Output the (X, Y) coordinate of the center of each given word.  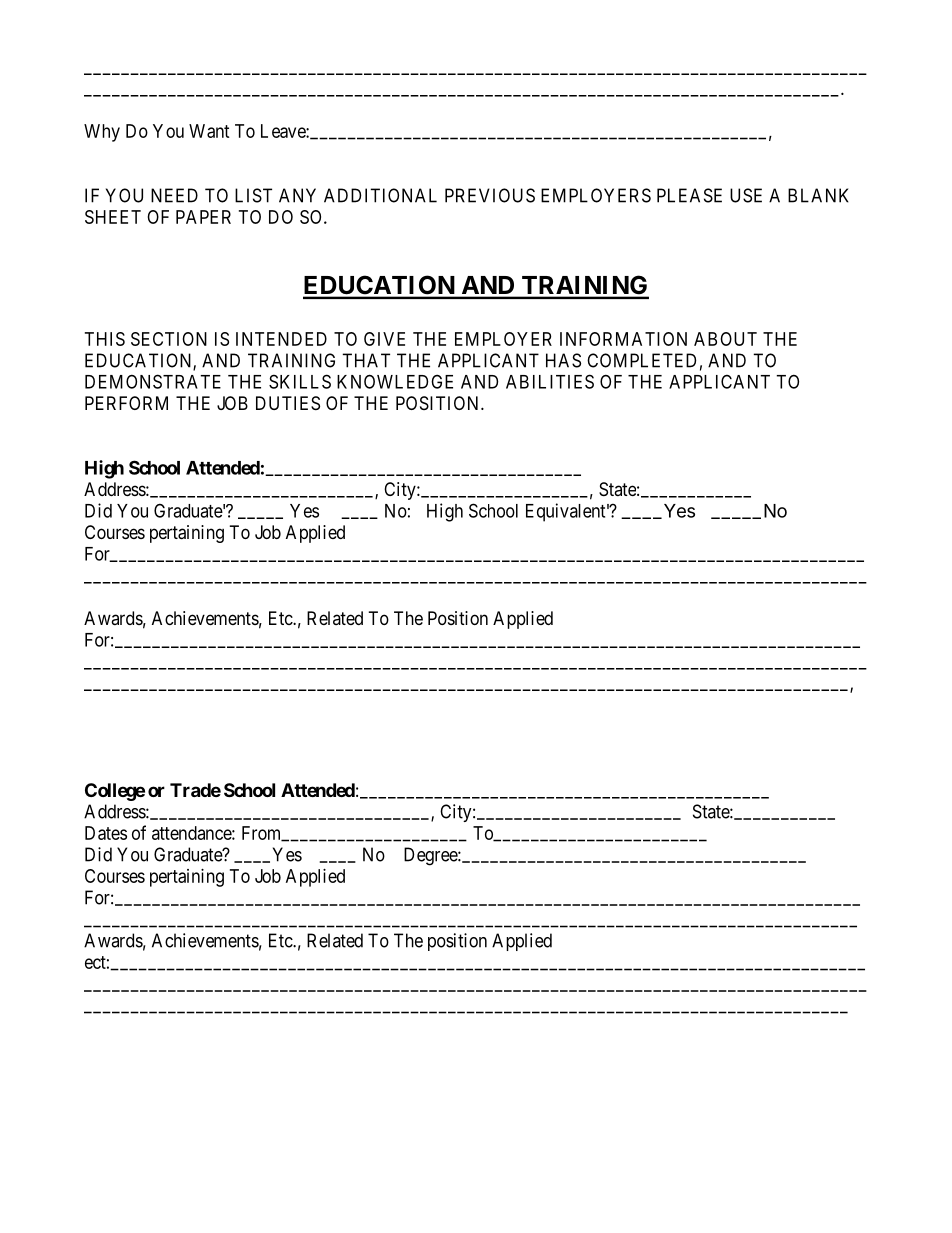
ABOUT (725, 339)
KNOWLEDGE (395, 381)
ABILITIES (550, 381)
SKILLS (300, 381)
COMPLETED (641, 360)
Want (209, 131)
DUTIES (288, 403)
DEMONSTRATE (153, 381)
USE (746, 195)
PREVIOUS (490, 195)
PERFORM (126, 403)
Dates (106, 833)
